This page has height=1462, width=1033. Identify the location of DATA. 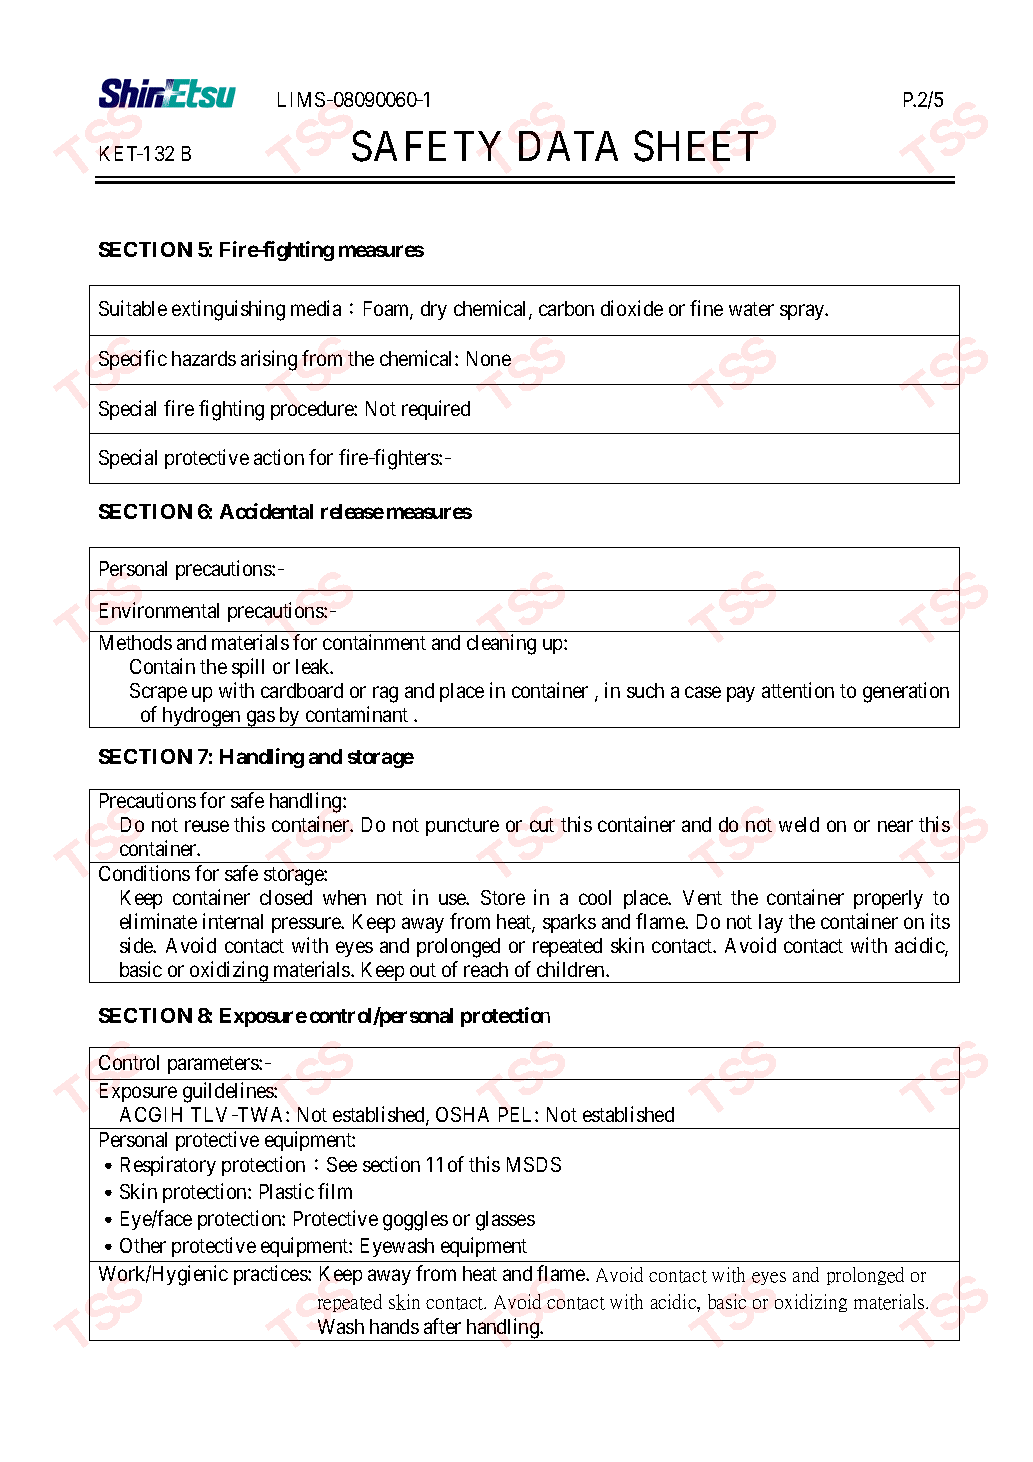
(568, 146).
